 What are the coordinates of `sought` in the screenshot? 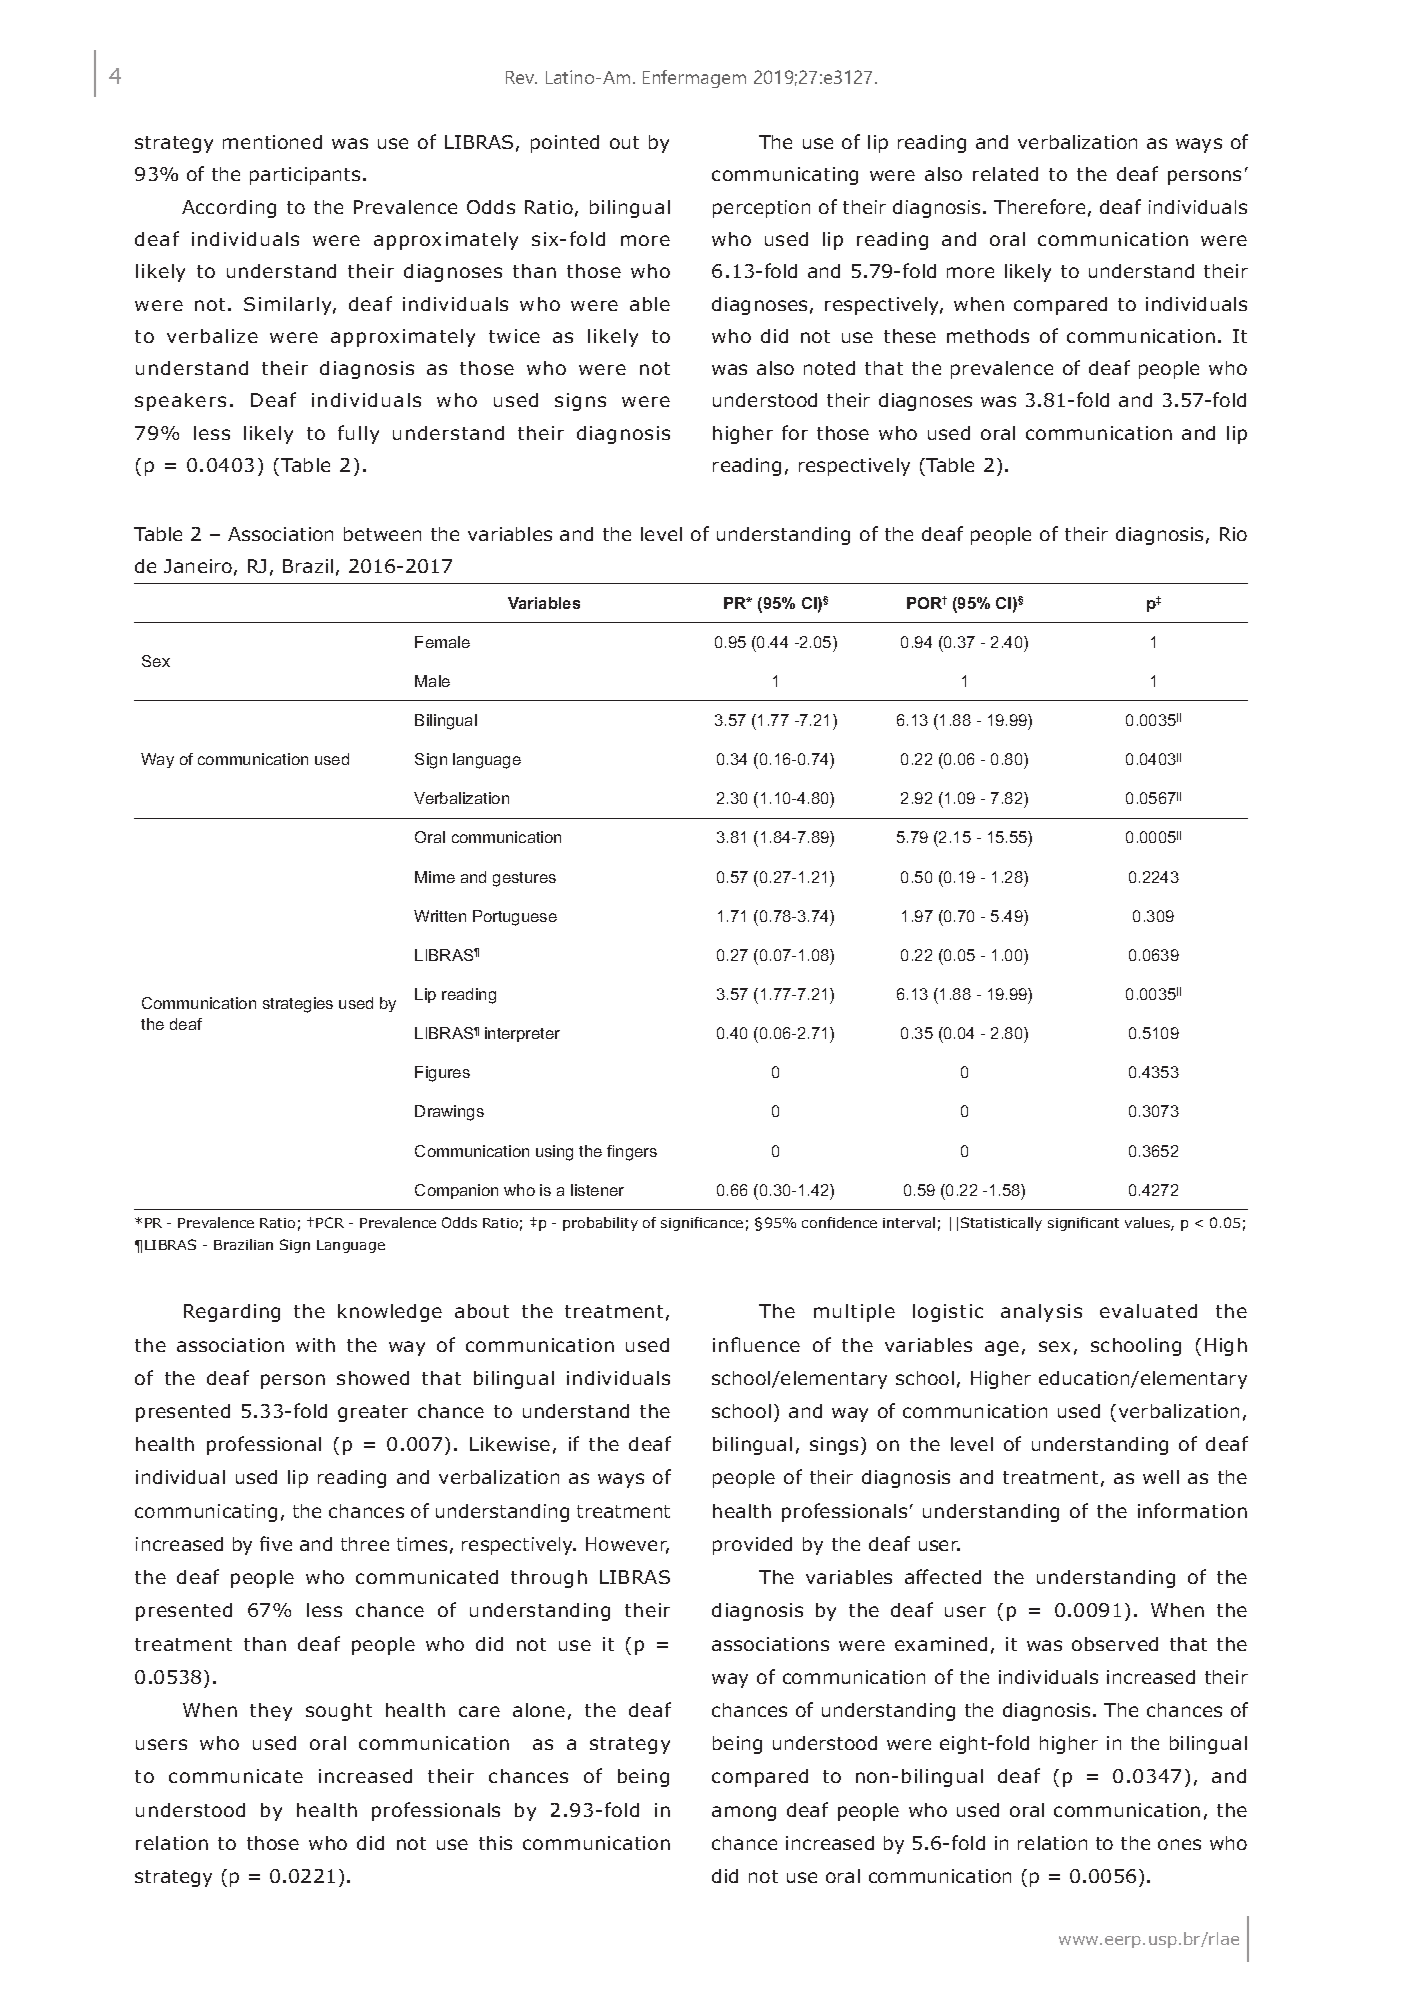 It's located at (339, 1712).
